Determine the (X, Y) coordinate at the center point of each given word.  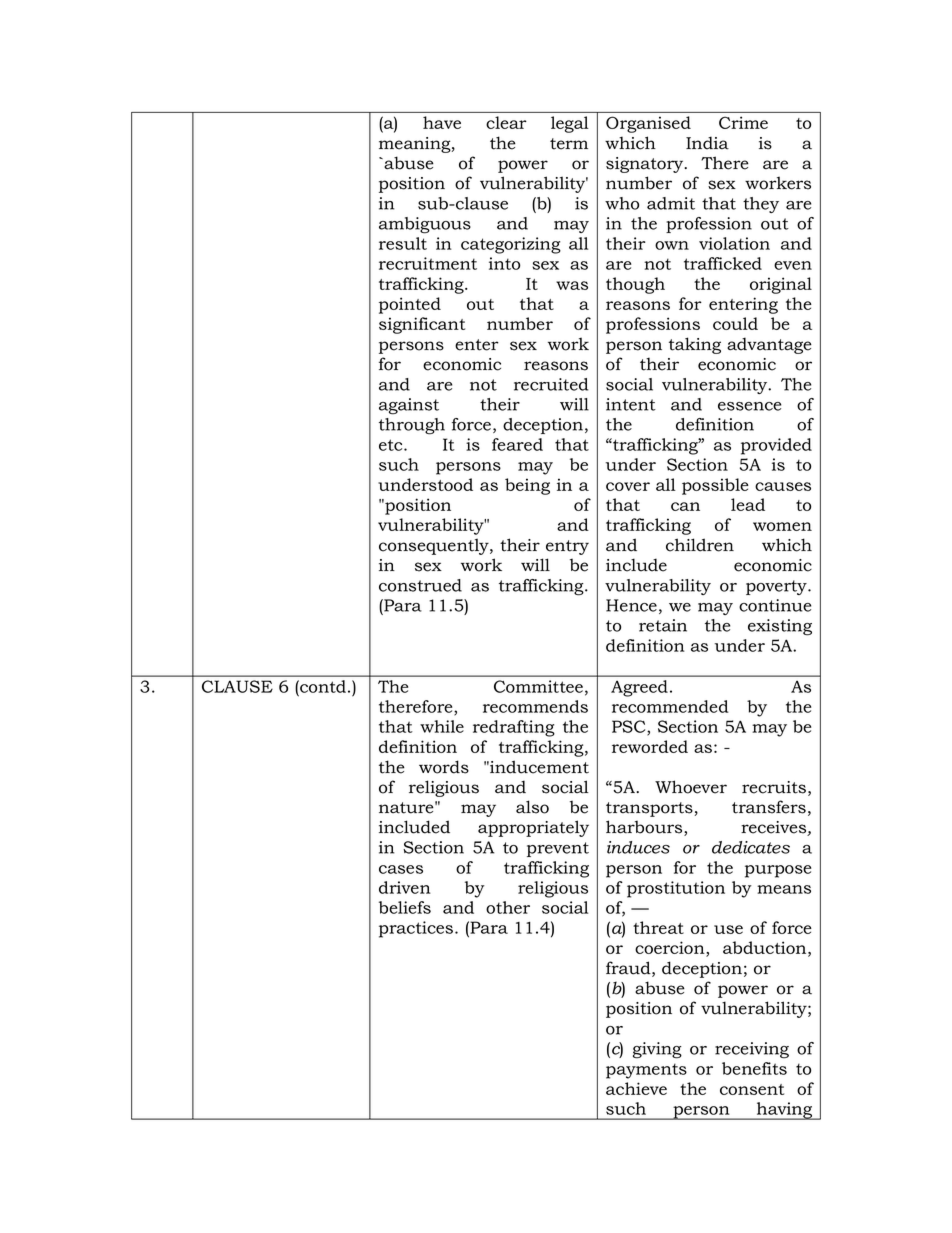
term (569, 144)
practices (416, 929)
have (442, 122)
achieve (636, 1088)
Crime (743, 122)
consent (752, 1089)
